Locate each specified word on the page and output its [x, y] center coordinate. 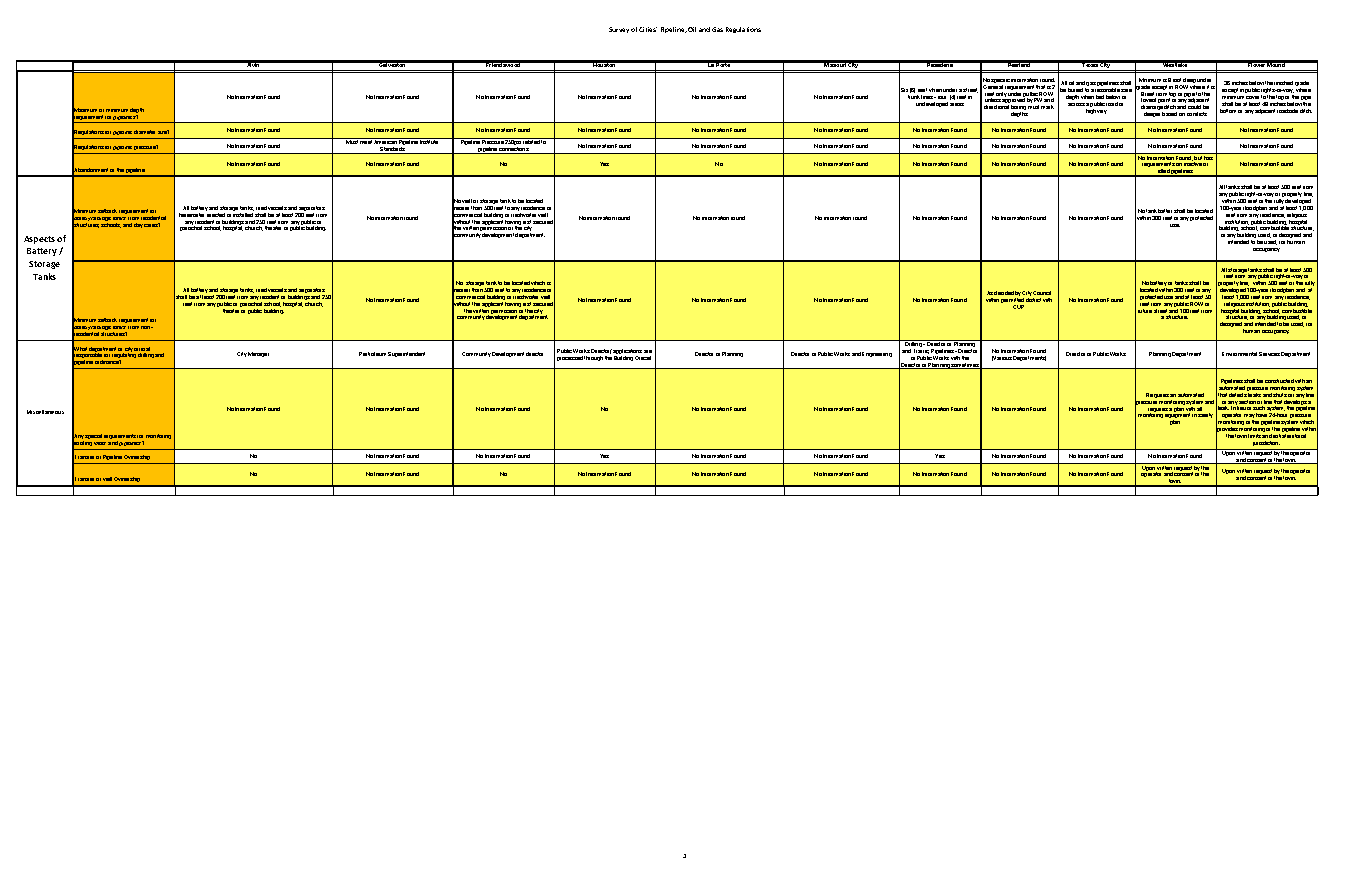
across [1076, 104]
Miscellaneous [45, 412]
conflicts [1197, 114]
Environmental [1239, 354]
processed [570, 358]
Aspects [39, 240]
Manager [258, 354]
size [163, 132]
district [1033, 300]
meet [366, 142]
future [1145, 311]
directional [996, 107]
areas [957, 104]
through [593, 358]
